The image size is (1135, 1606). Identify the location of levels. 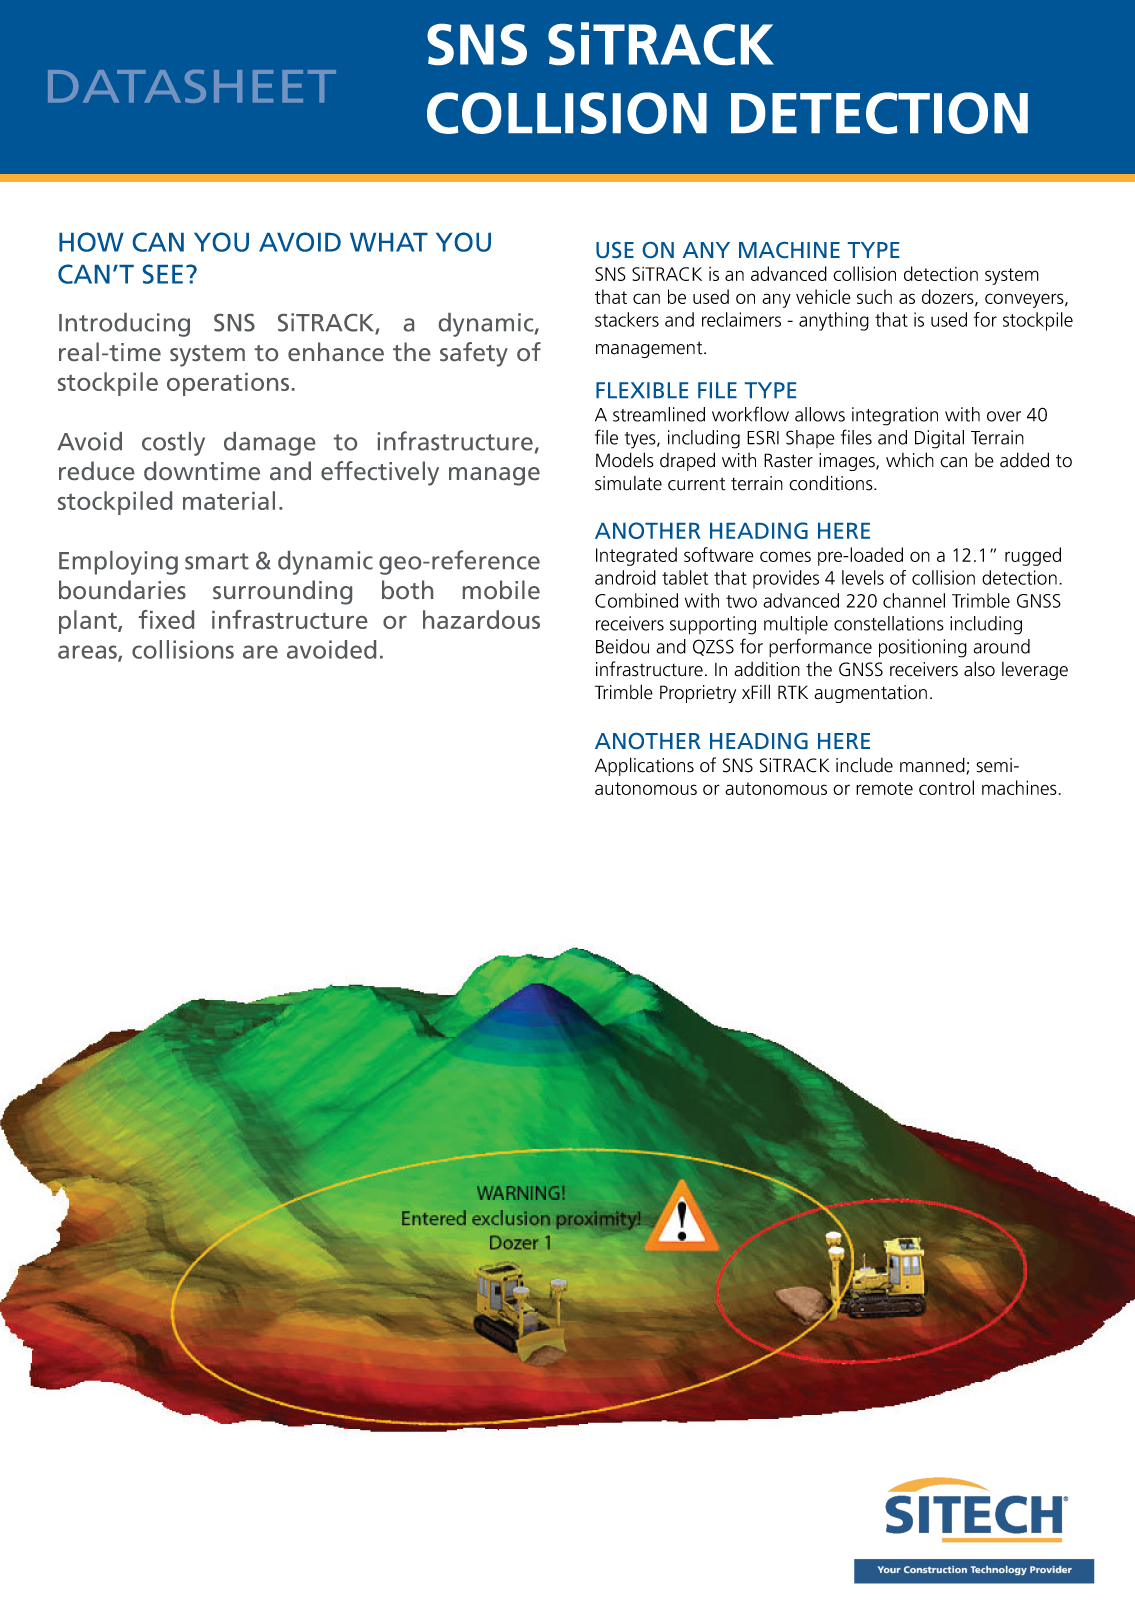
(863, 577).
